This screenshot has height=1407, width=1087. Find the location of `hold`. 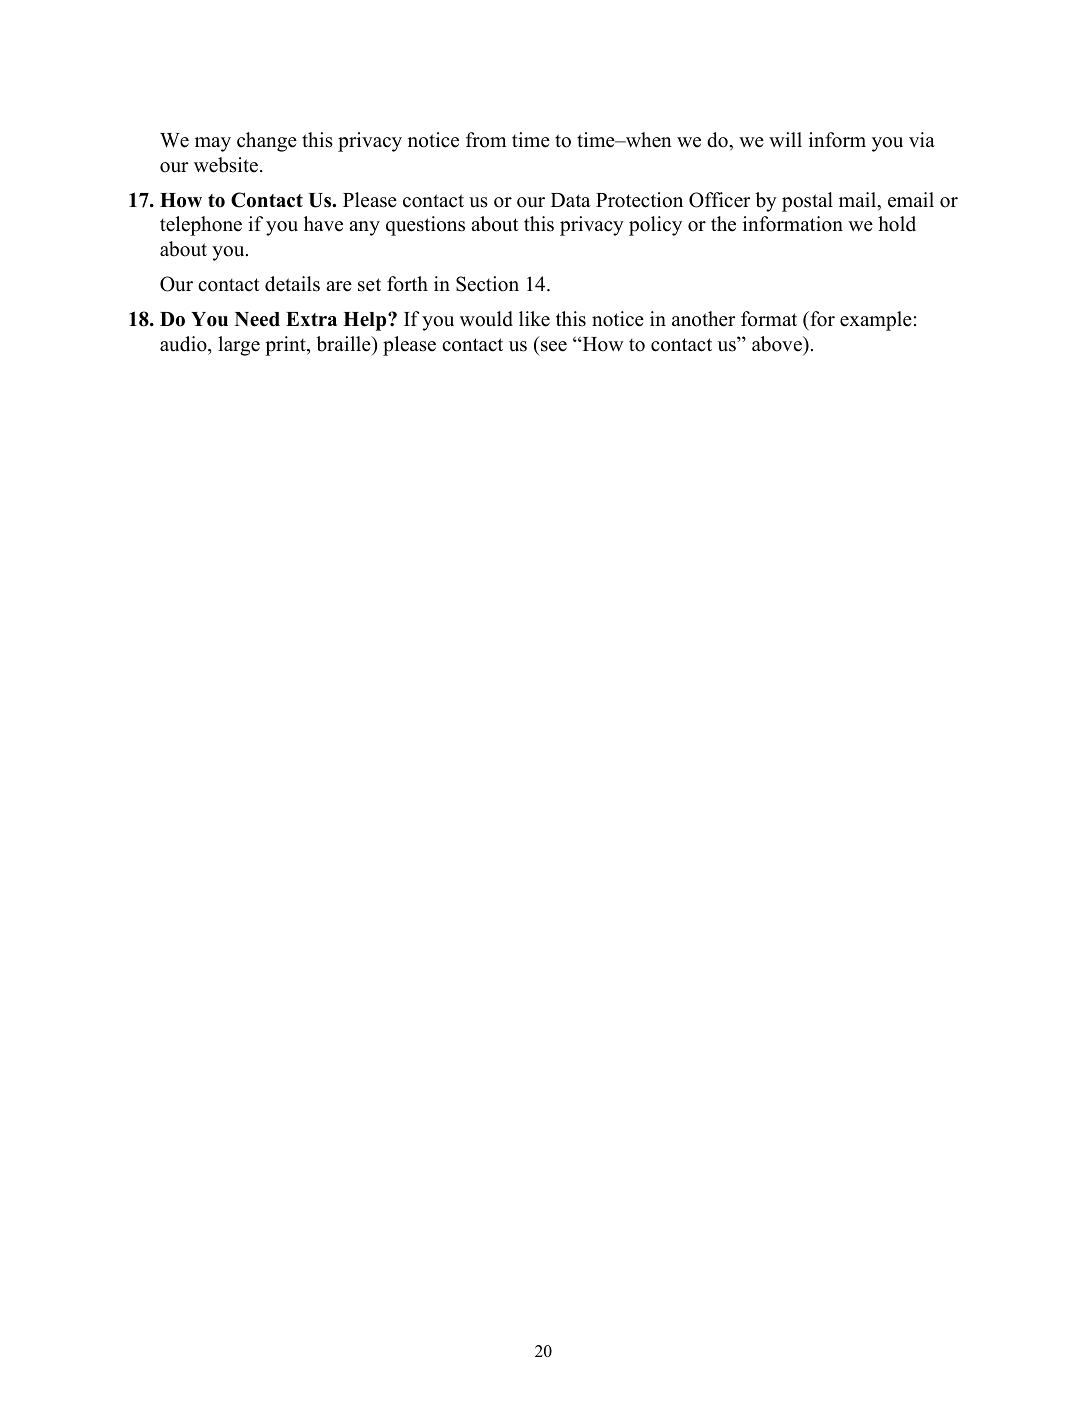

hold is located at coordinates (897, 224).
